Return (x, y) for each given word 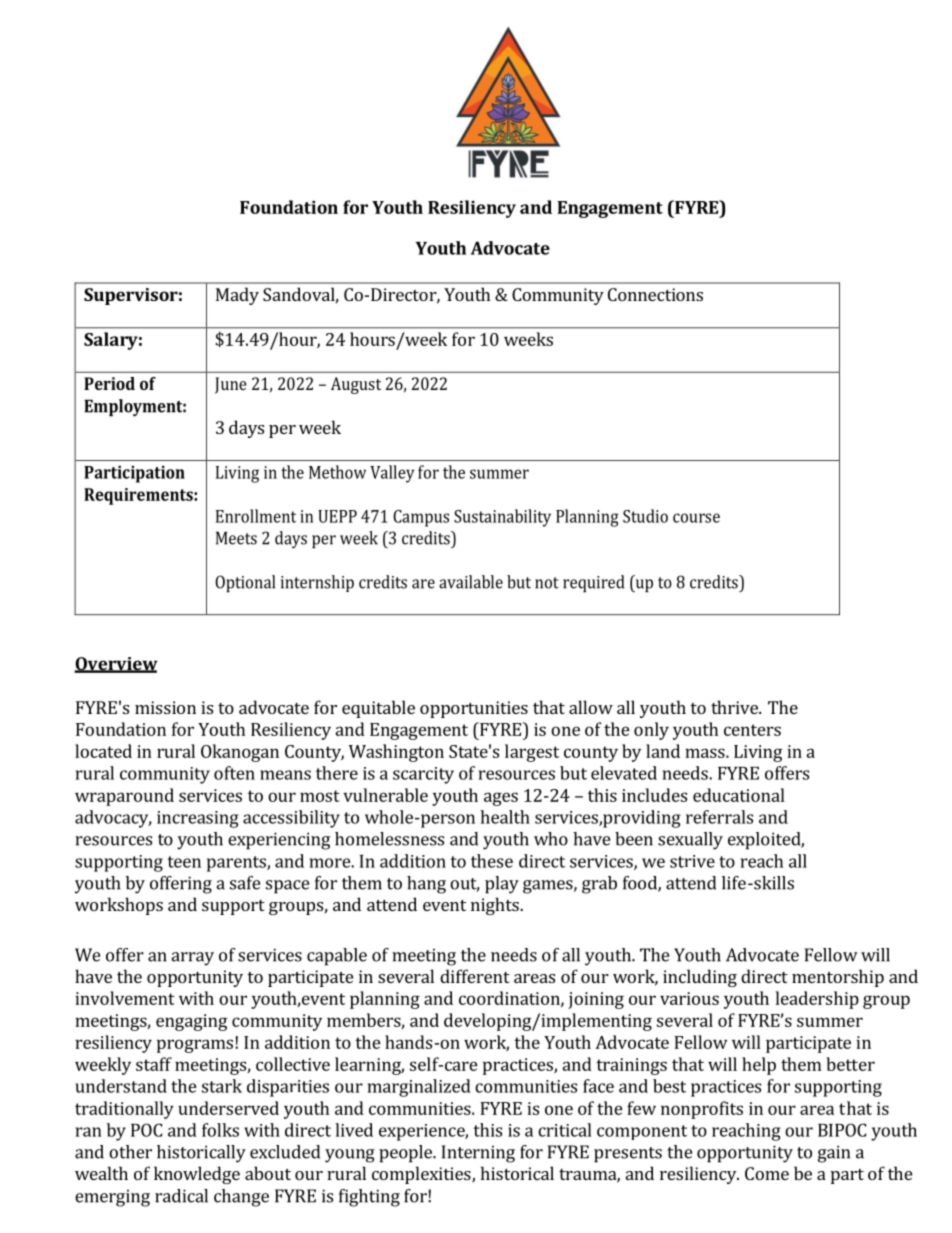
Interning (478, 1154)
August (356, 385)
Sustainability (502, 518)
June (231, 385)
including (700, 978)
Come (767, 1173)
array (192, 959)
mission (165, 707)
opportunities (474, 709)
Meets (236, 538)
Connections (655, 294)
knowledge (197, 1175)
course (696, 518)
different (475, 976)
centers (752, 730)
